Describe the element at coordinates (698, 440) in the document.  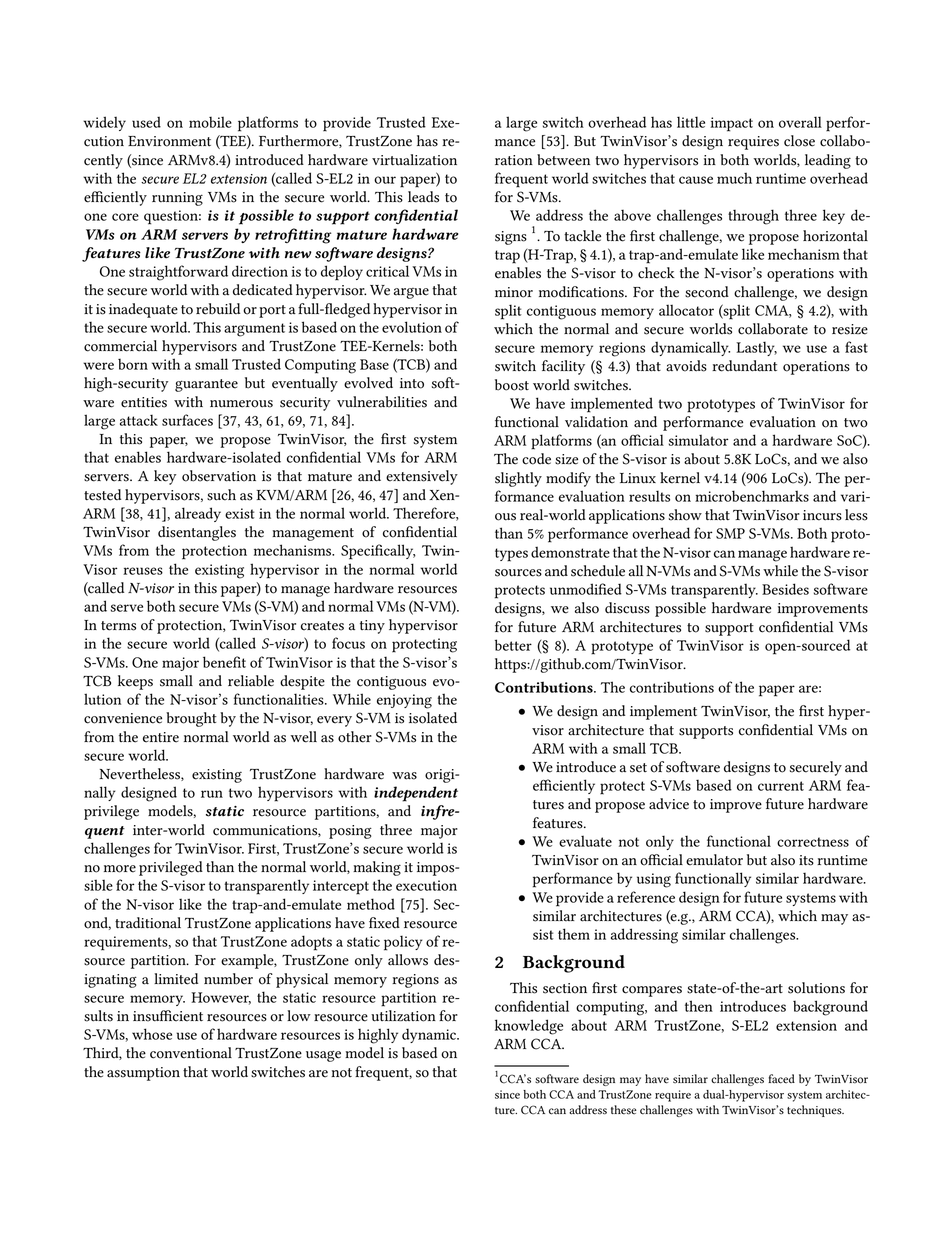
I see `simulator` at that location.
